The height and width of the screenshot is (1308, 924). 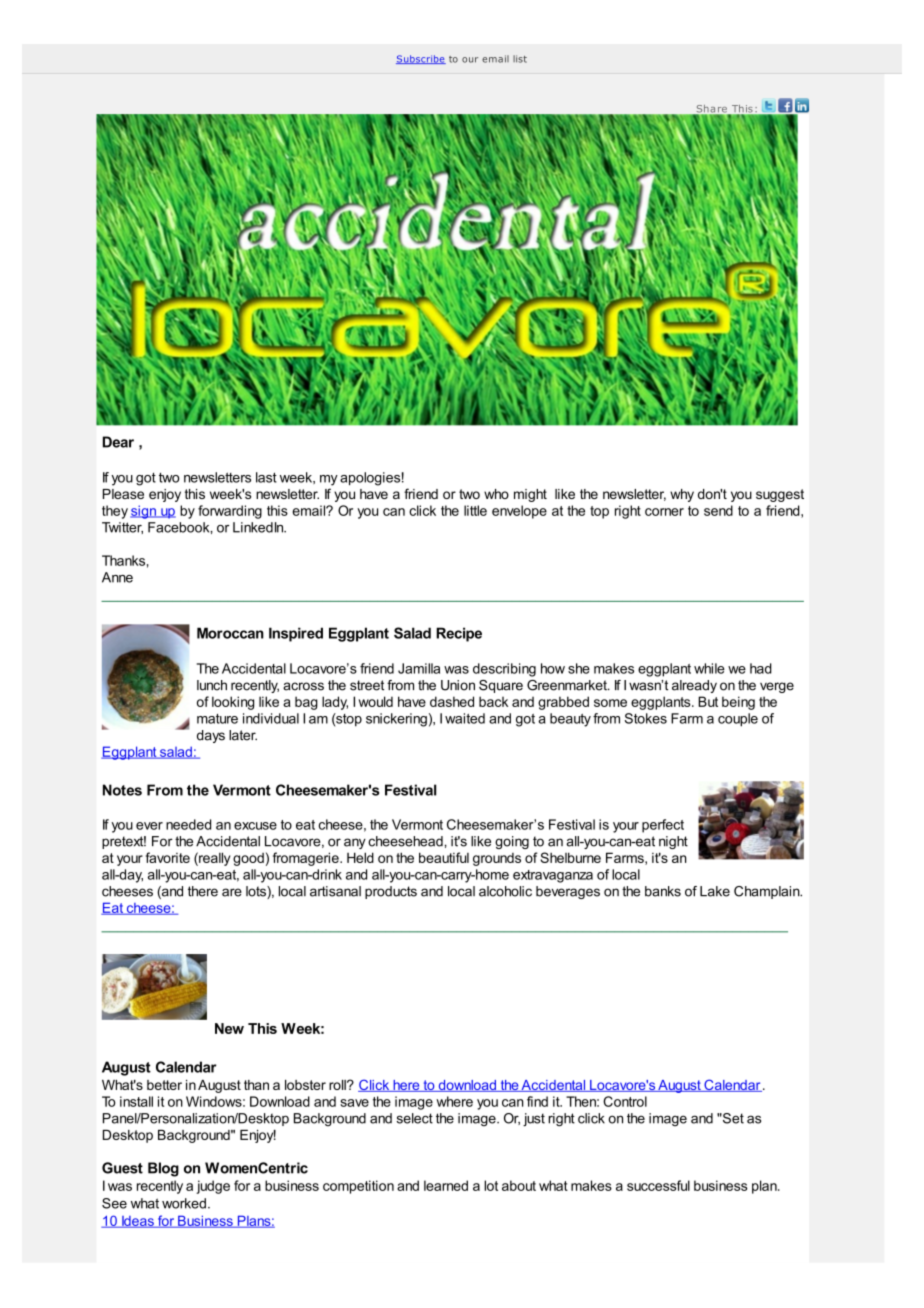 What do you see at coordinates (709, 668) in the screenshot?
I see `while` at bounding box center [709, 668].
